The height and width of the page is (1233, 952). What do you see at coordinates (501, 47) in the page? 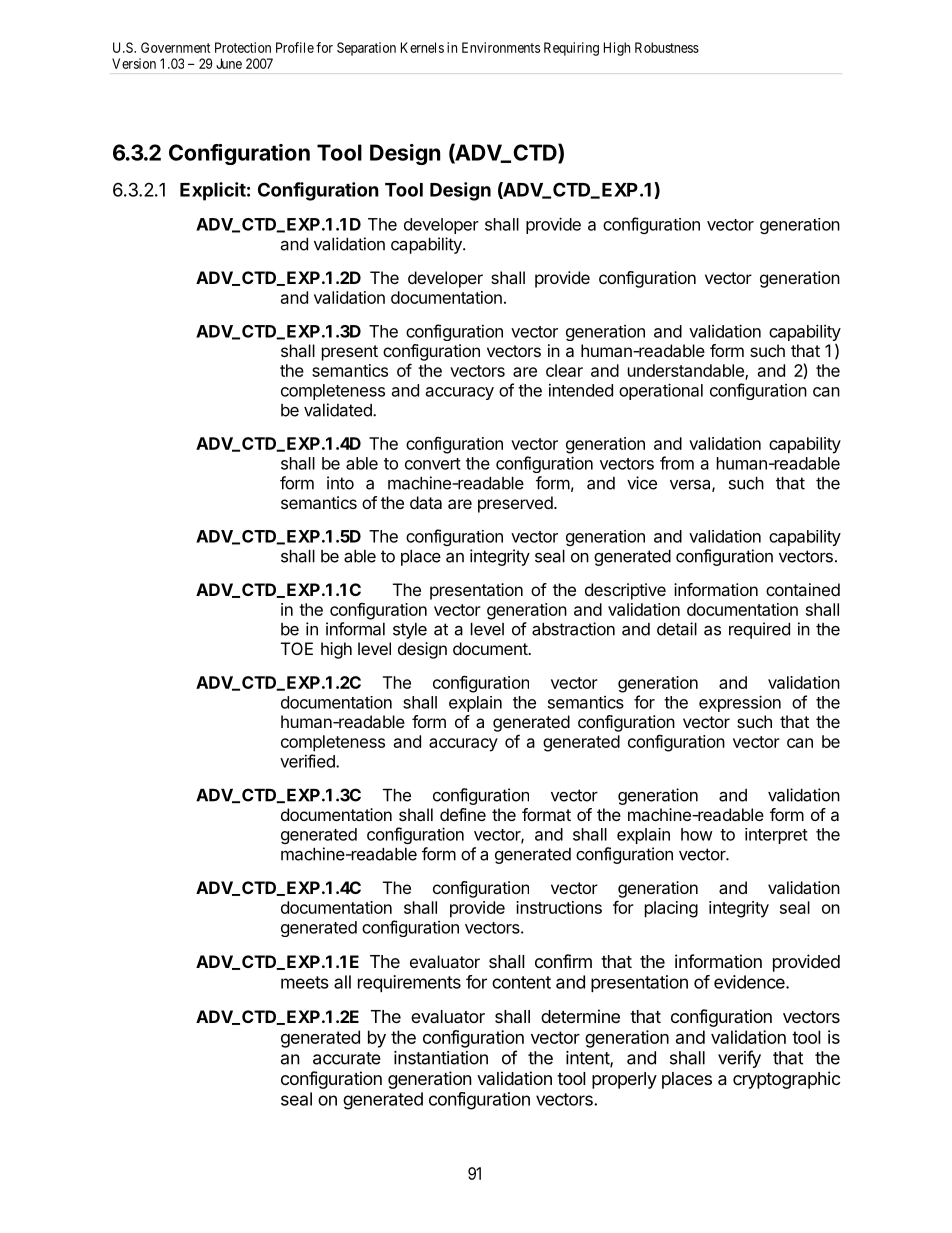
I see `Environments` at bounding box center [501, 47].
